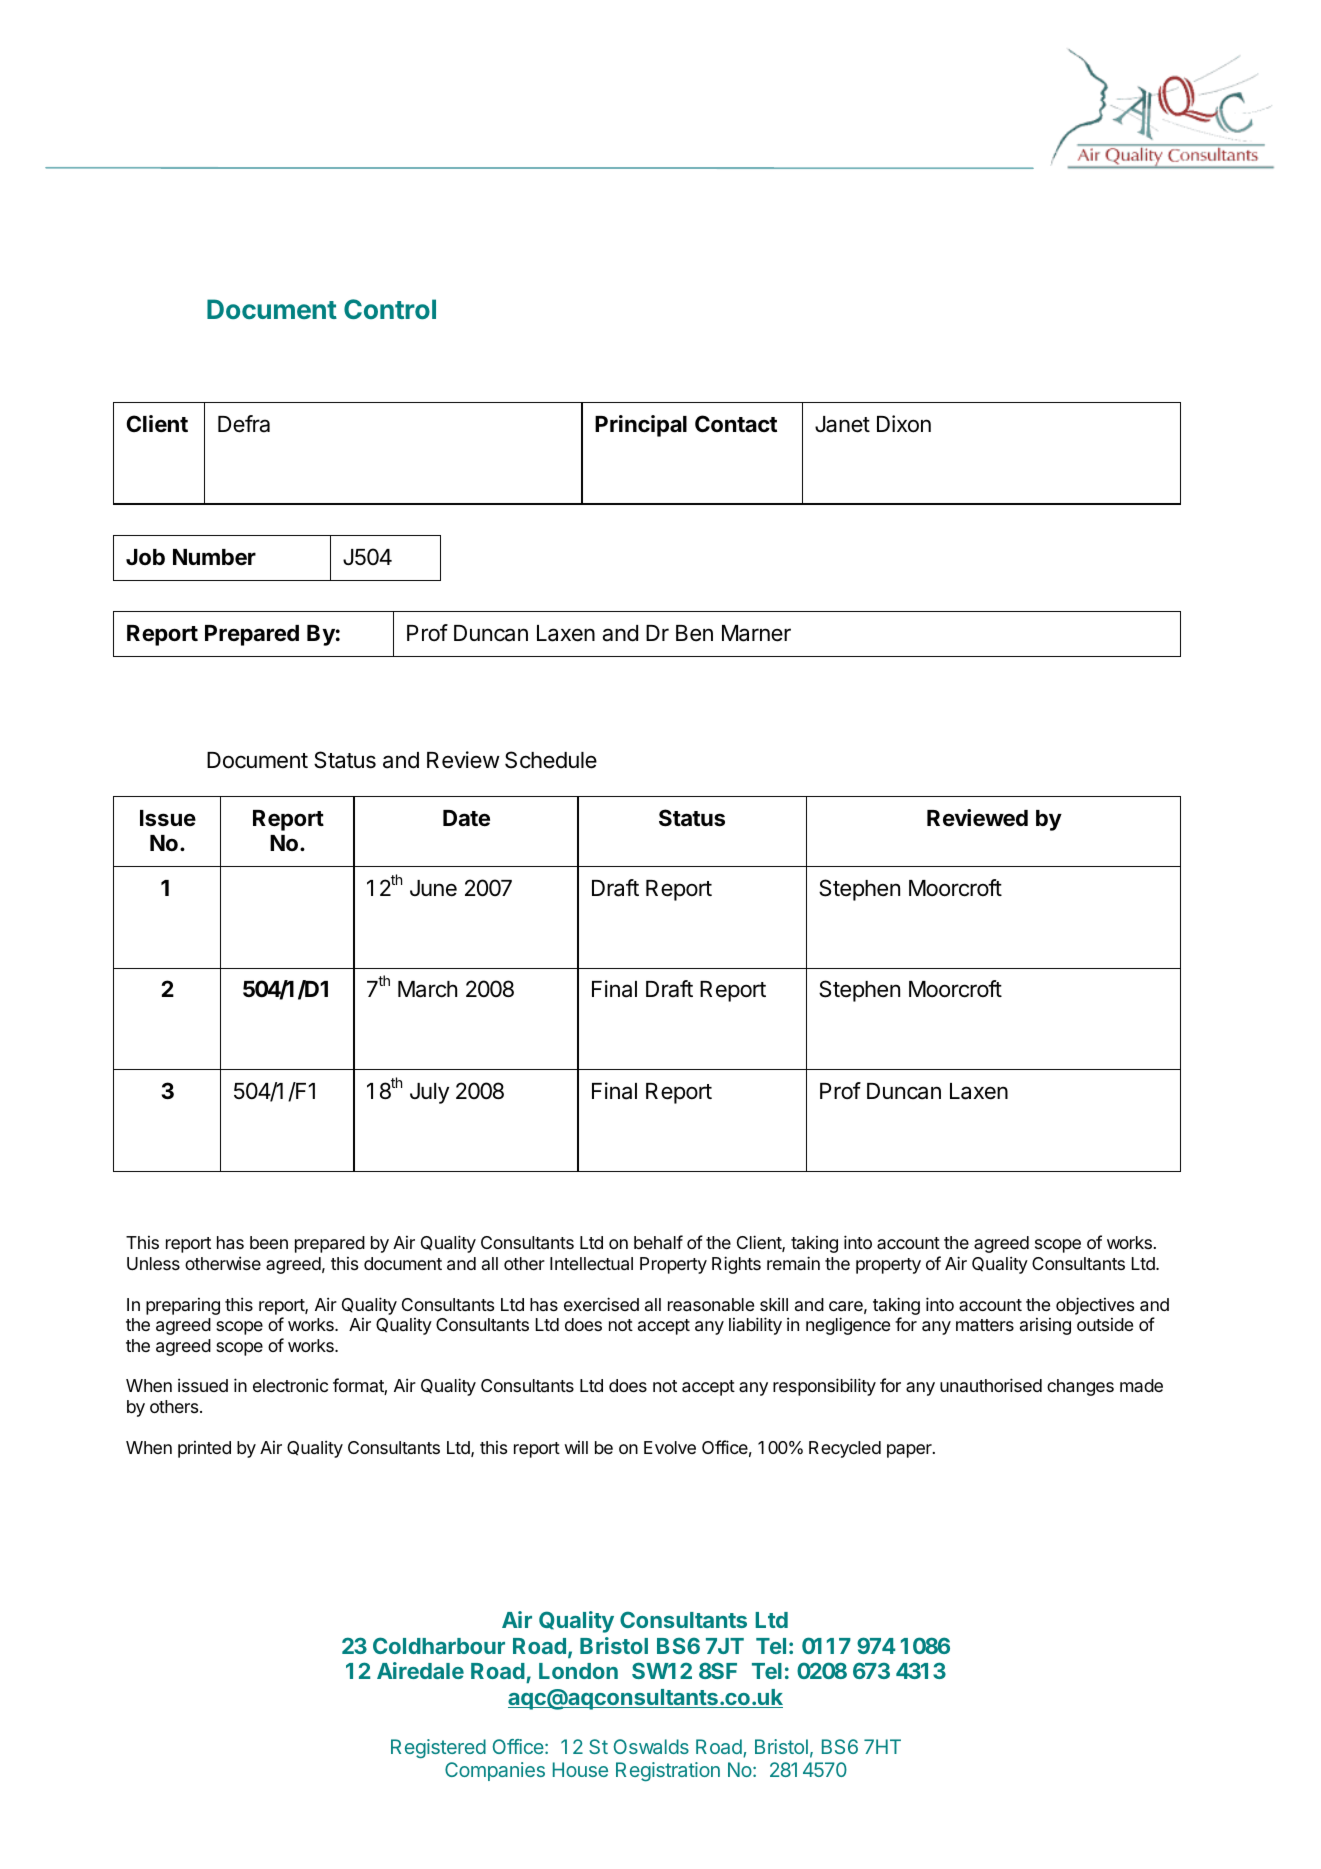 This screenshot has width=1321, height=1869. I want to click on Dixon, so click(904, 424).
